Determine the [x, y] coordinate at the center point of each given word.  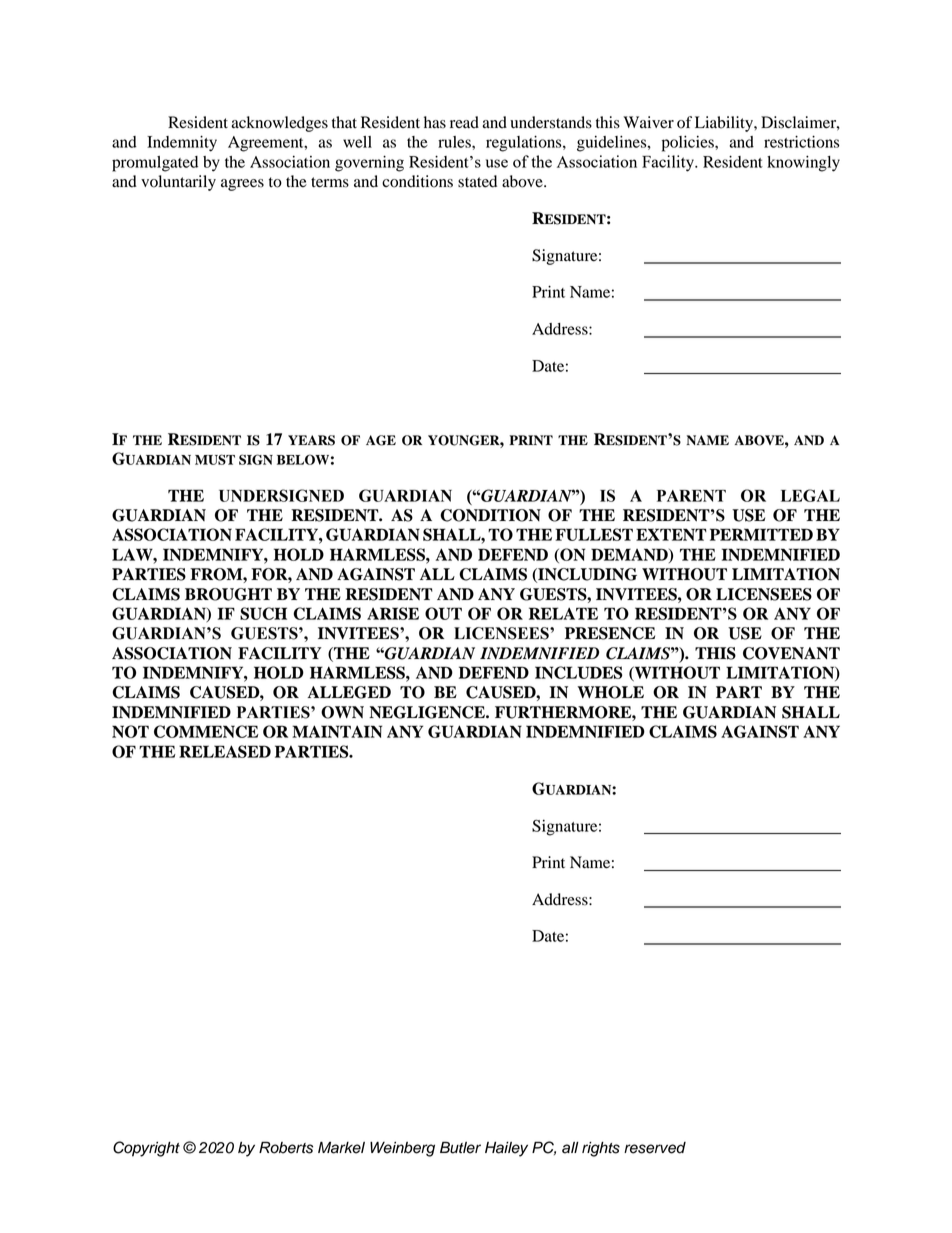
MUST [215, 459]
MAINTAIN [337, 731]
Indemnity [182, 144]
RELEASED [225, 751]
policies [689, 144]
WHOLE [610, 692]
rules [455, 142]
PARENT [691, 496]
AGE [381, 440]
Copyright [146, 1149]
